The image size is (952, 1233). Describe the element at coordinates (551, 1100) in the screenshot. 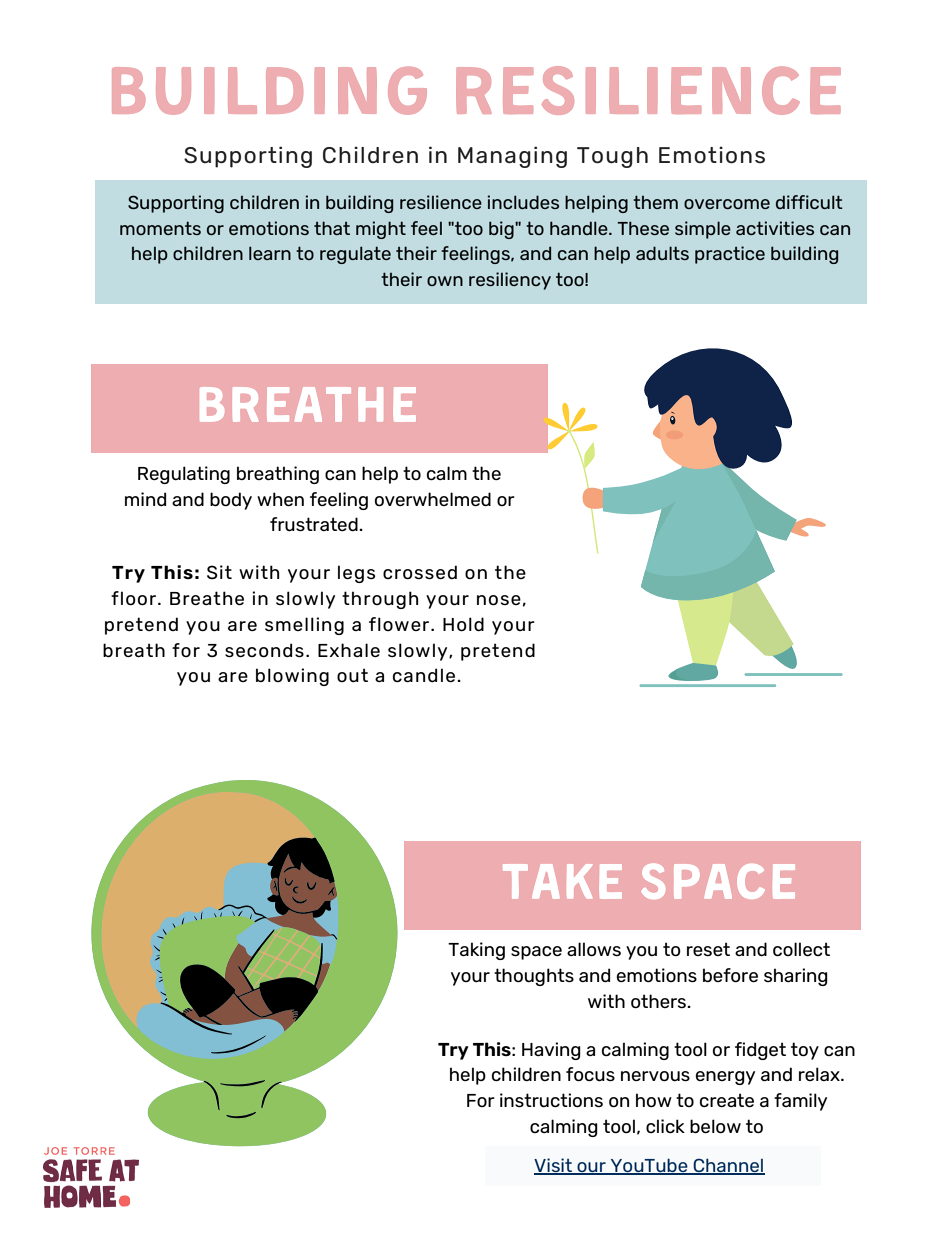

I see `instructions` at that location.
